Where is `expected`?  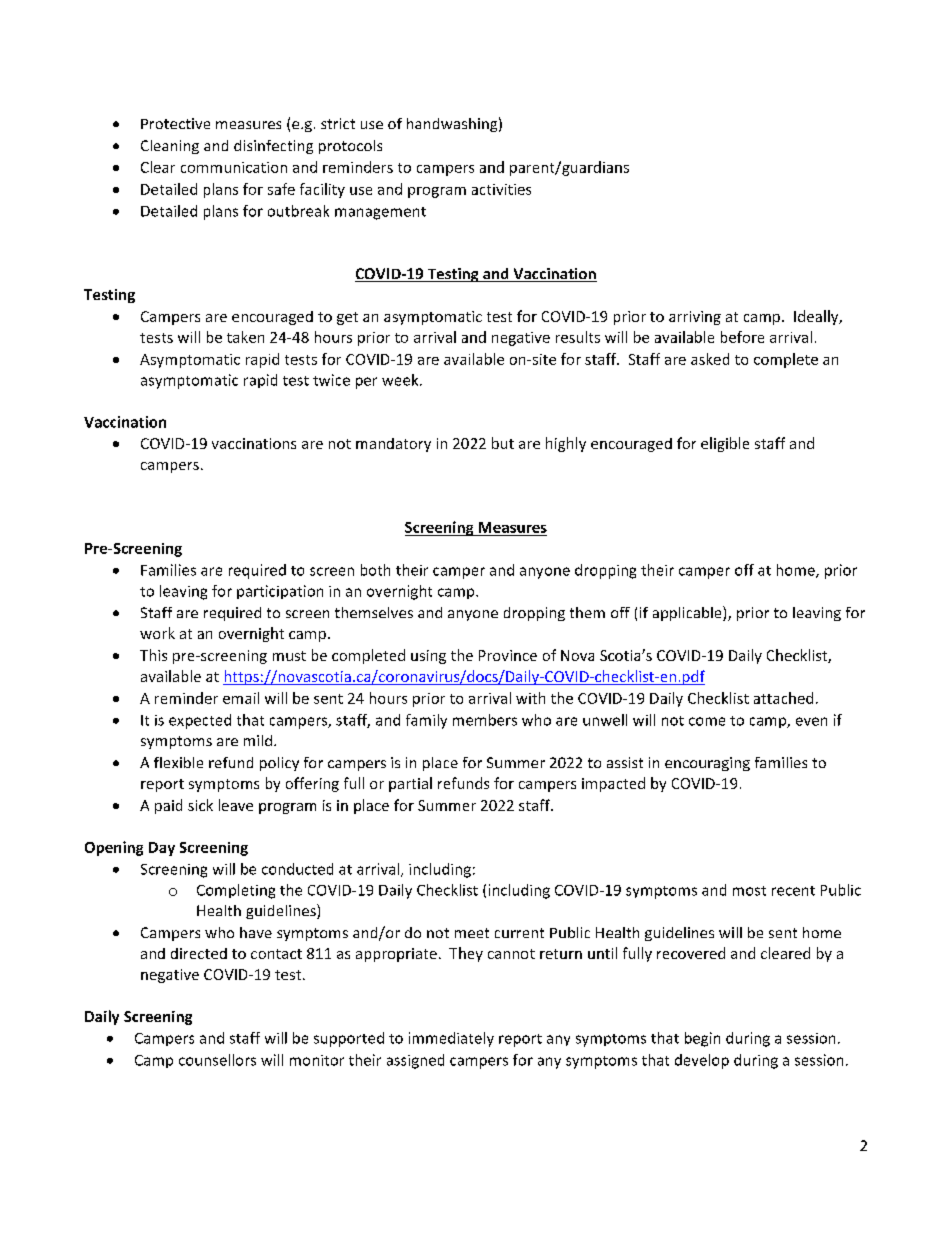 expected is located at coordinates (200, 721).
